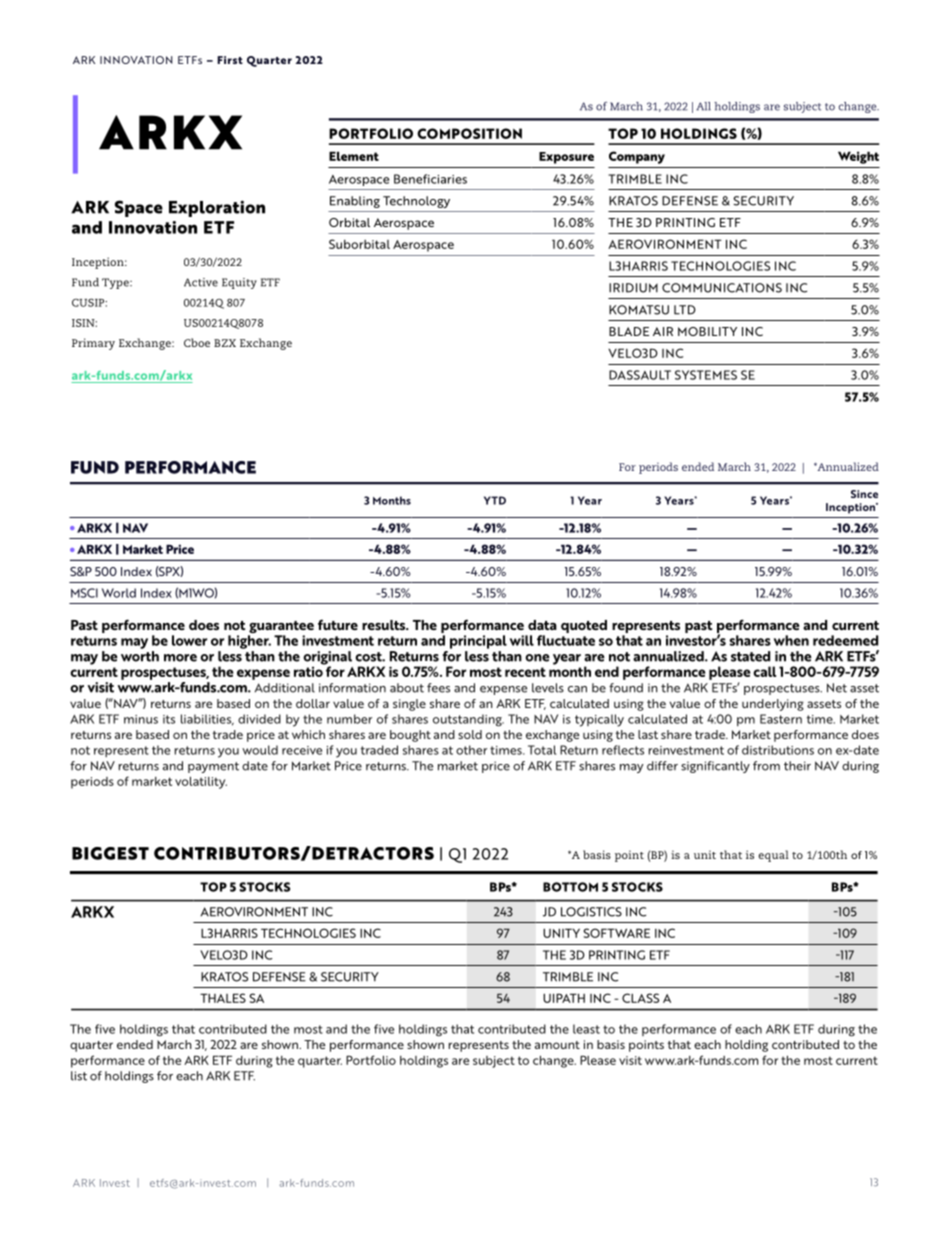 Image resolution: width=952 pixels, height=1233 pixels. I want to click on MOBILITY, so click(707, 331).
